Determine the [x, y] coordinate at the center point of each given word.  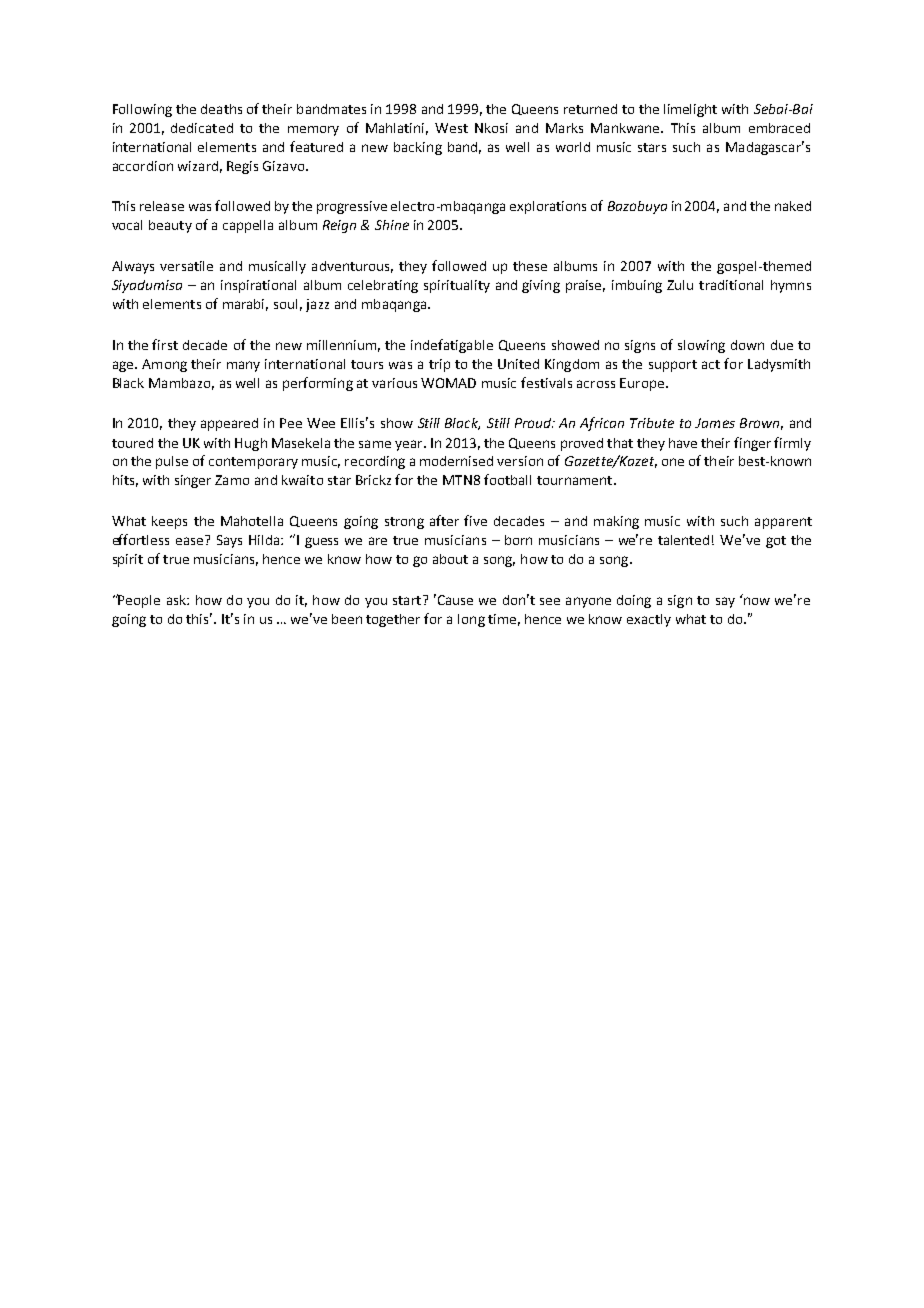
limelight [690, 110]
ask [177, 600]
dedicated [202, 128]
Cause [454, 599]
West [451, 128]
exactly [649, 620]
